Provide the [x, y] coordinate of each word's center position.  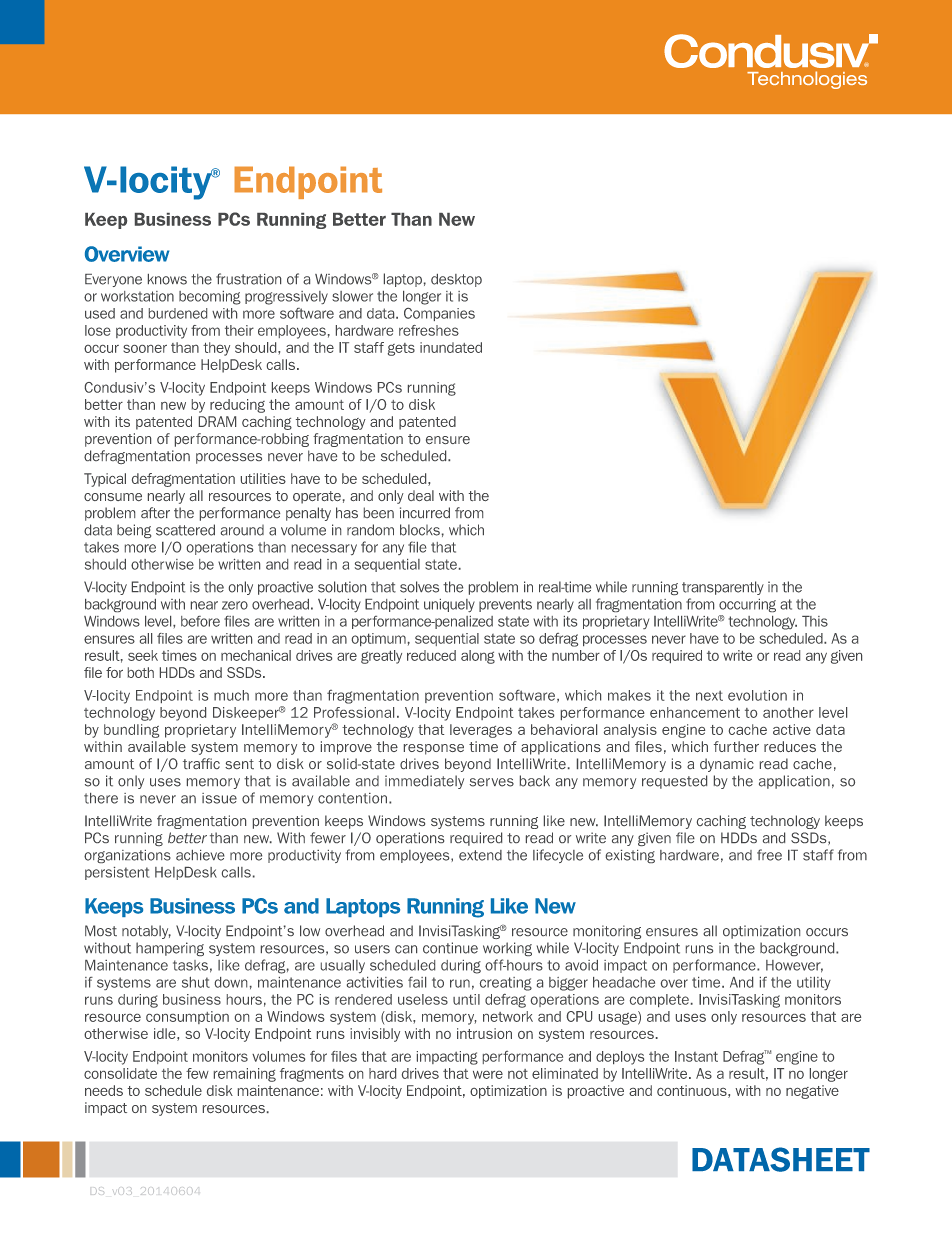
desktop [456, 280]
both [141, 672]
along [478, 657]
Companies [439, 314]
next [709, 695]
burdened [178, 313]
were [488, 1075]
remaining [245, 1075]
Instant [696, 1056]
